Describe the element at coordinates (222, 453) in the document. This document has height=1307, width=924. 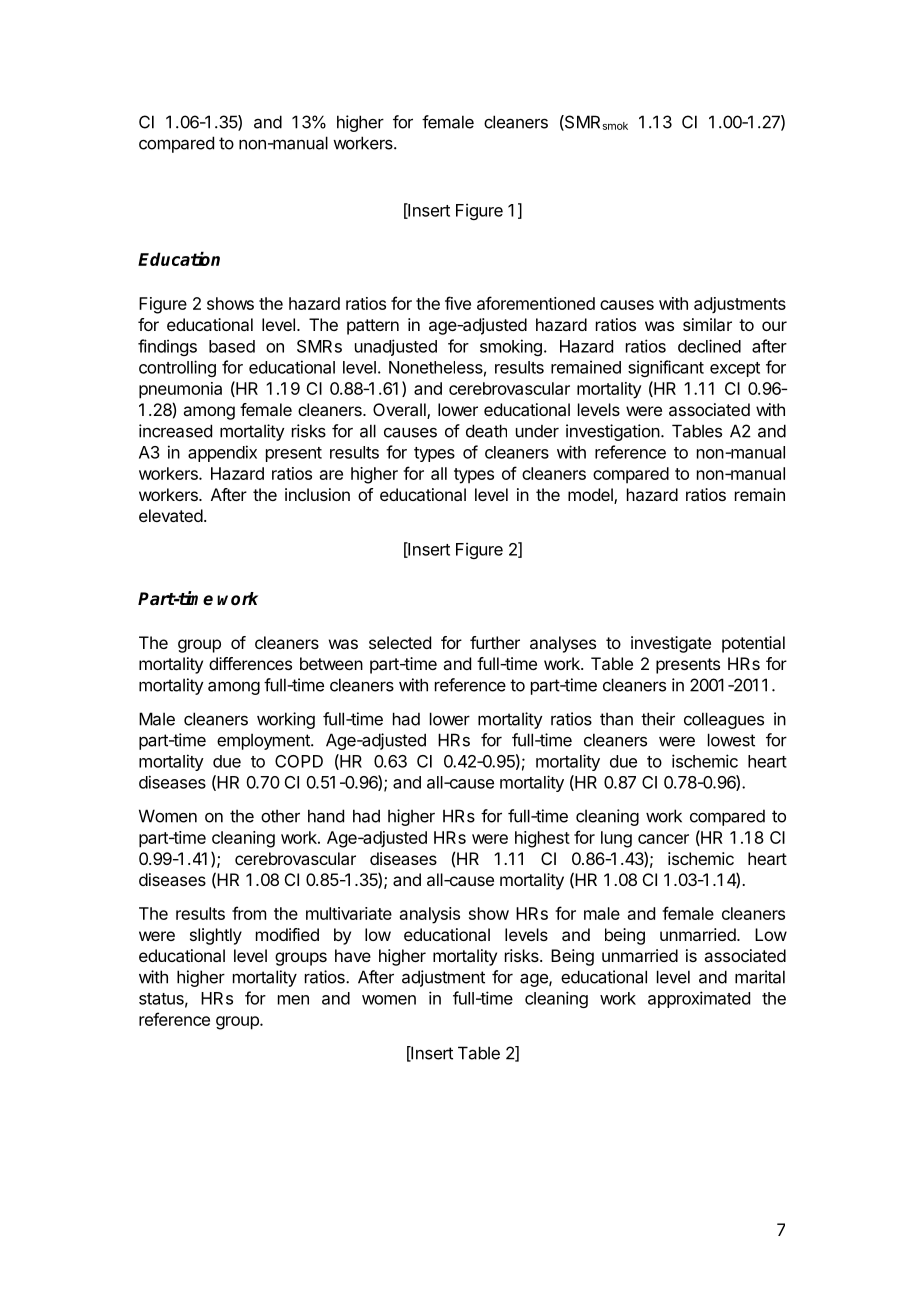
I see `appendix` at that location.
